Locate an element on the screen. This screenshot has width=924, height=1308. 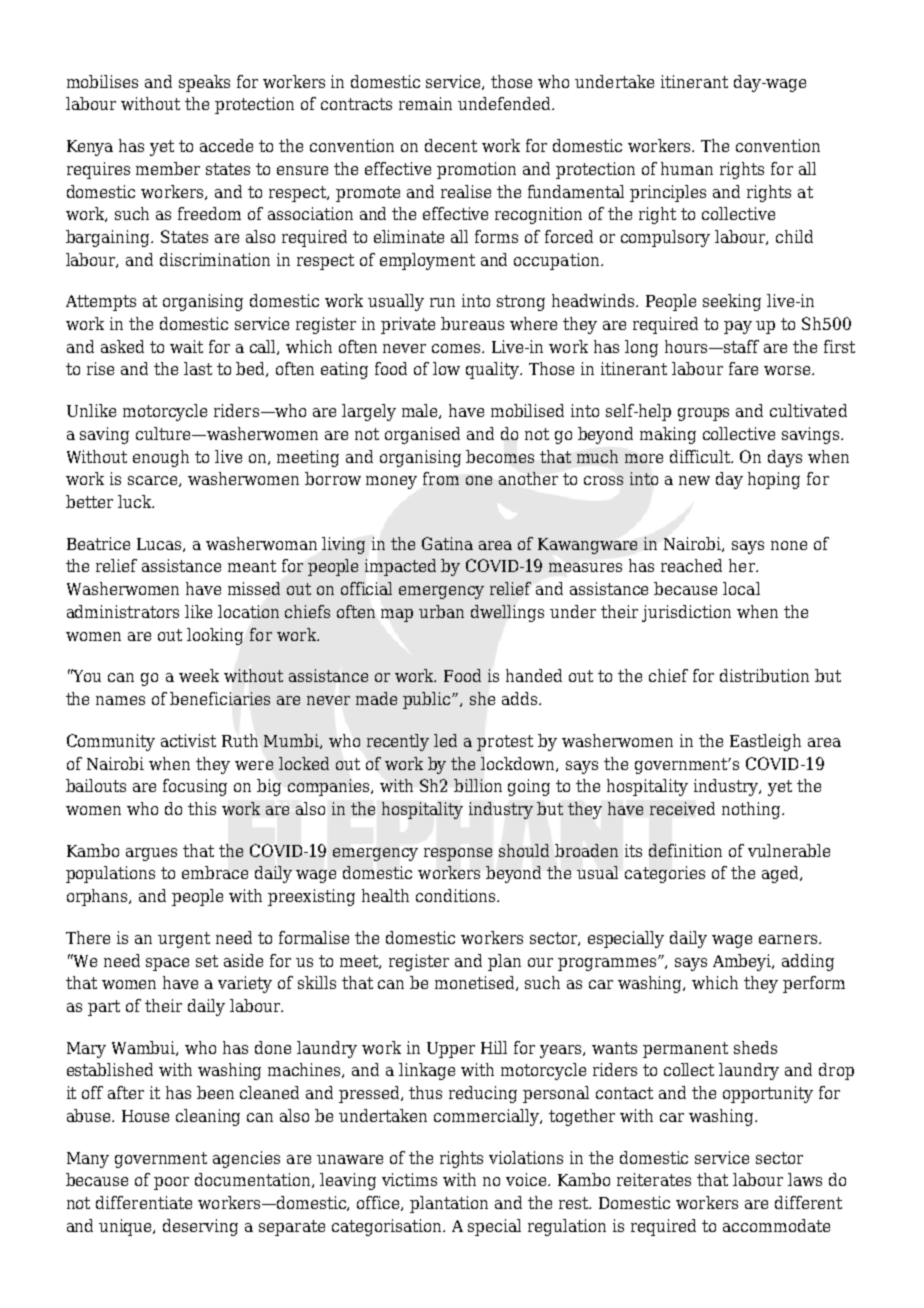
speaks is located at coordinates (204, 83).
